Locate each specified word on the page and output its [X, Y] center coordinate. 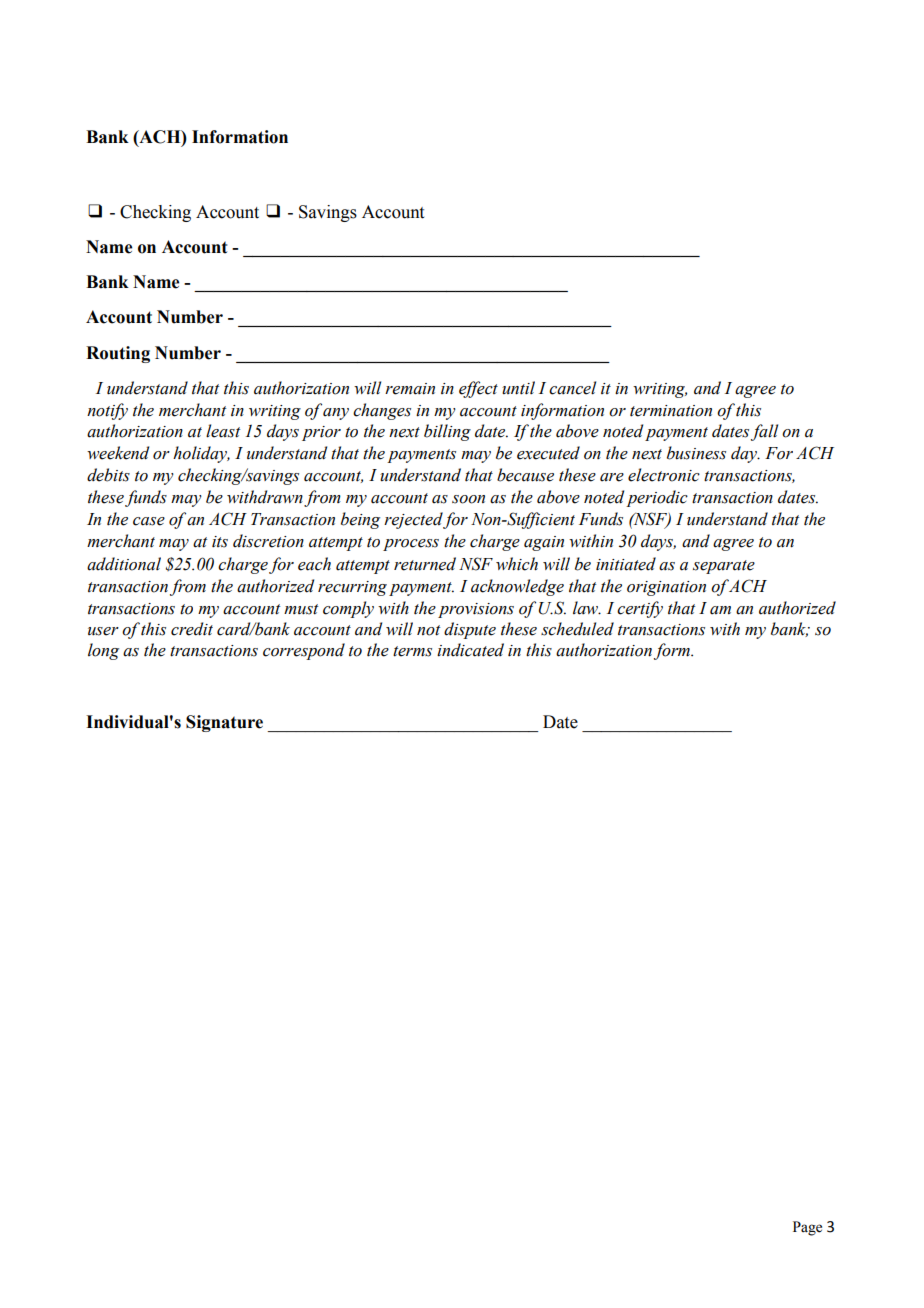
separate [724, 567]
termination [671, 411]
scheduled [577, 629]
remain [410, 389]
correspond [304, 651]
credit [192, 629]
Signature [224, 723]
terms [412, 651]
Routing [118, 354]
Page [807, 1228]
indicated [470, 650]
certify [640, 609]
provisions [476, 610]
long [103, 651]
